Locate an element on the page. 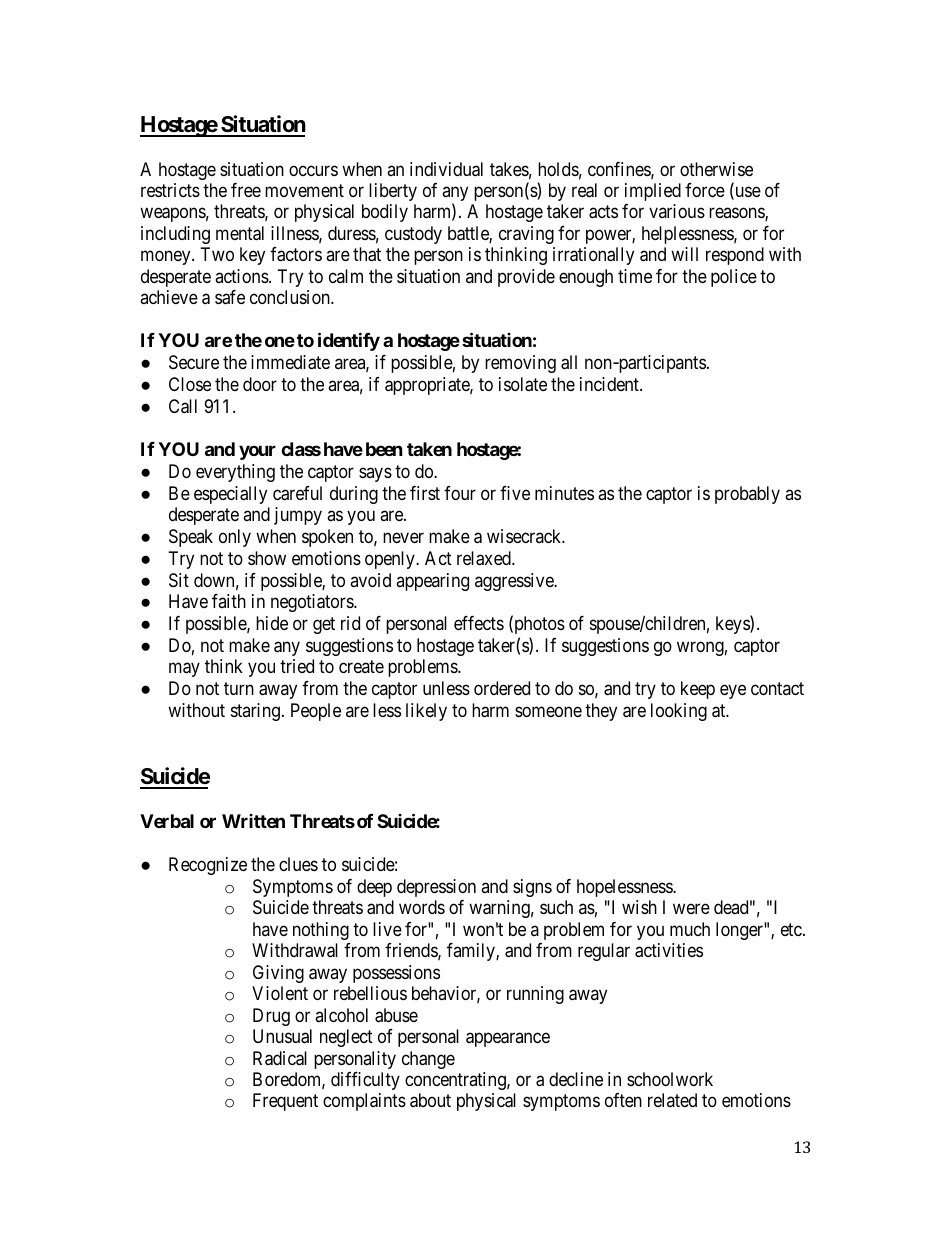 This page has height=1233, width=952. free is located at coordinates (246, 190).
